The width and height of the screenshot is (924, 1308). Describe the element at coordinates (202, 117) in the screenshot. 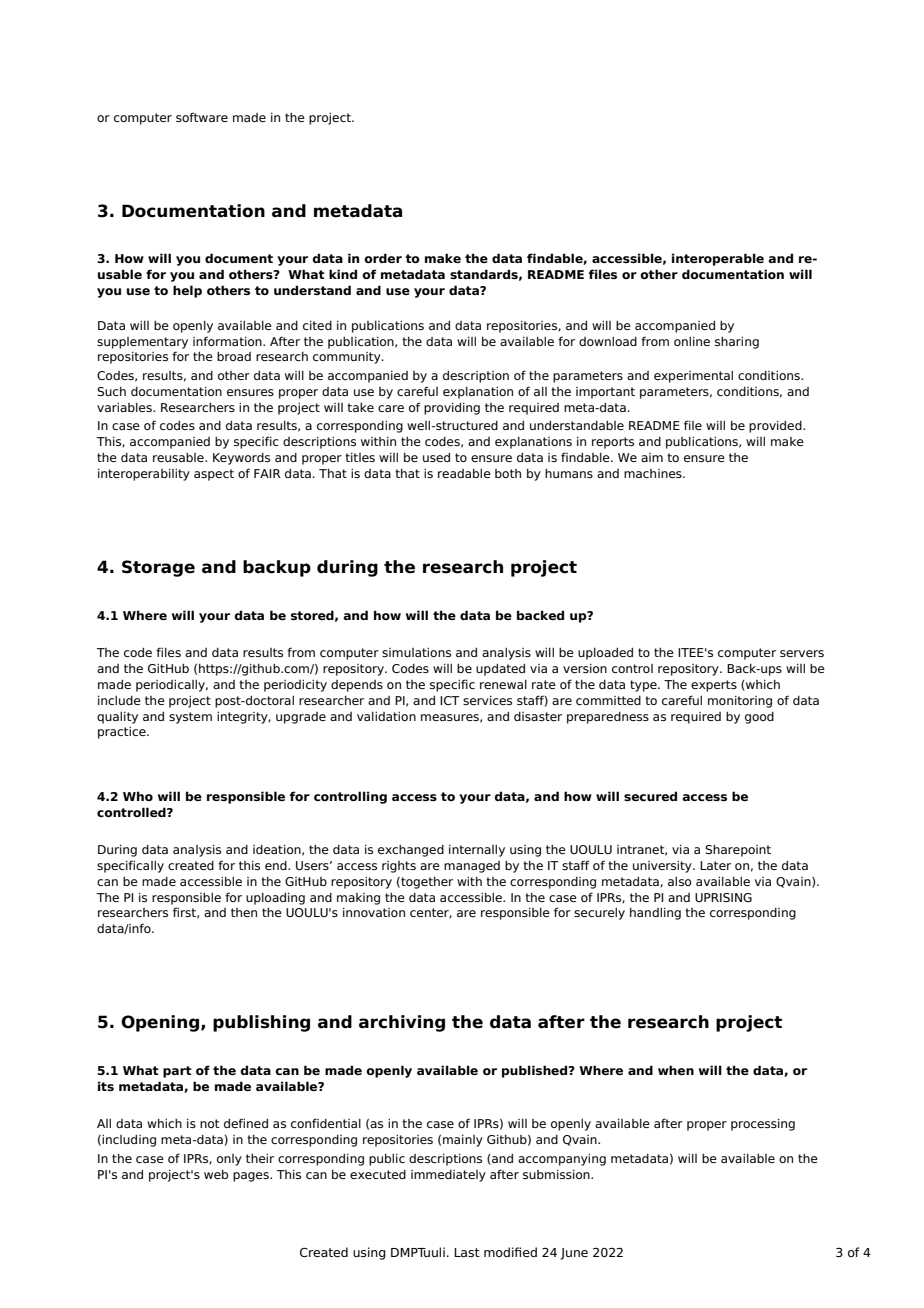

I see `software` at that location.
